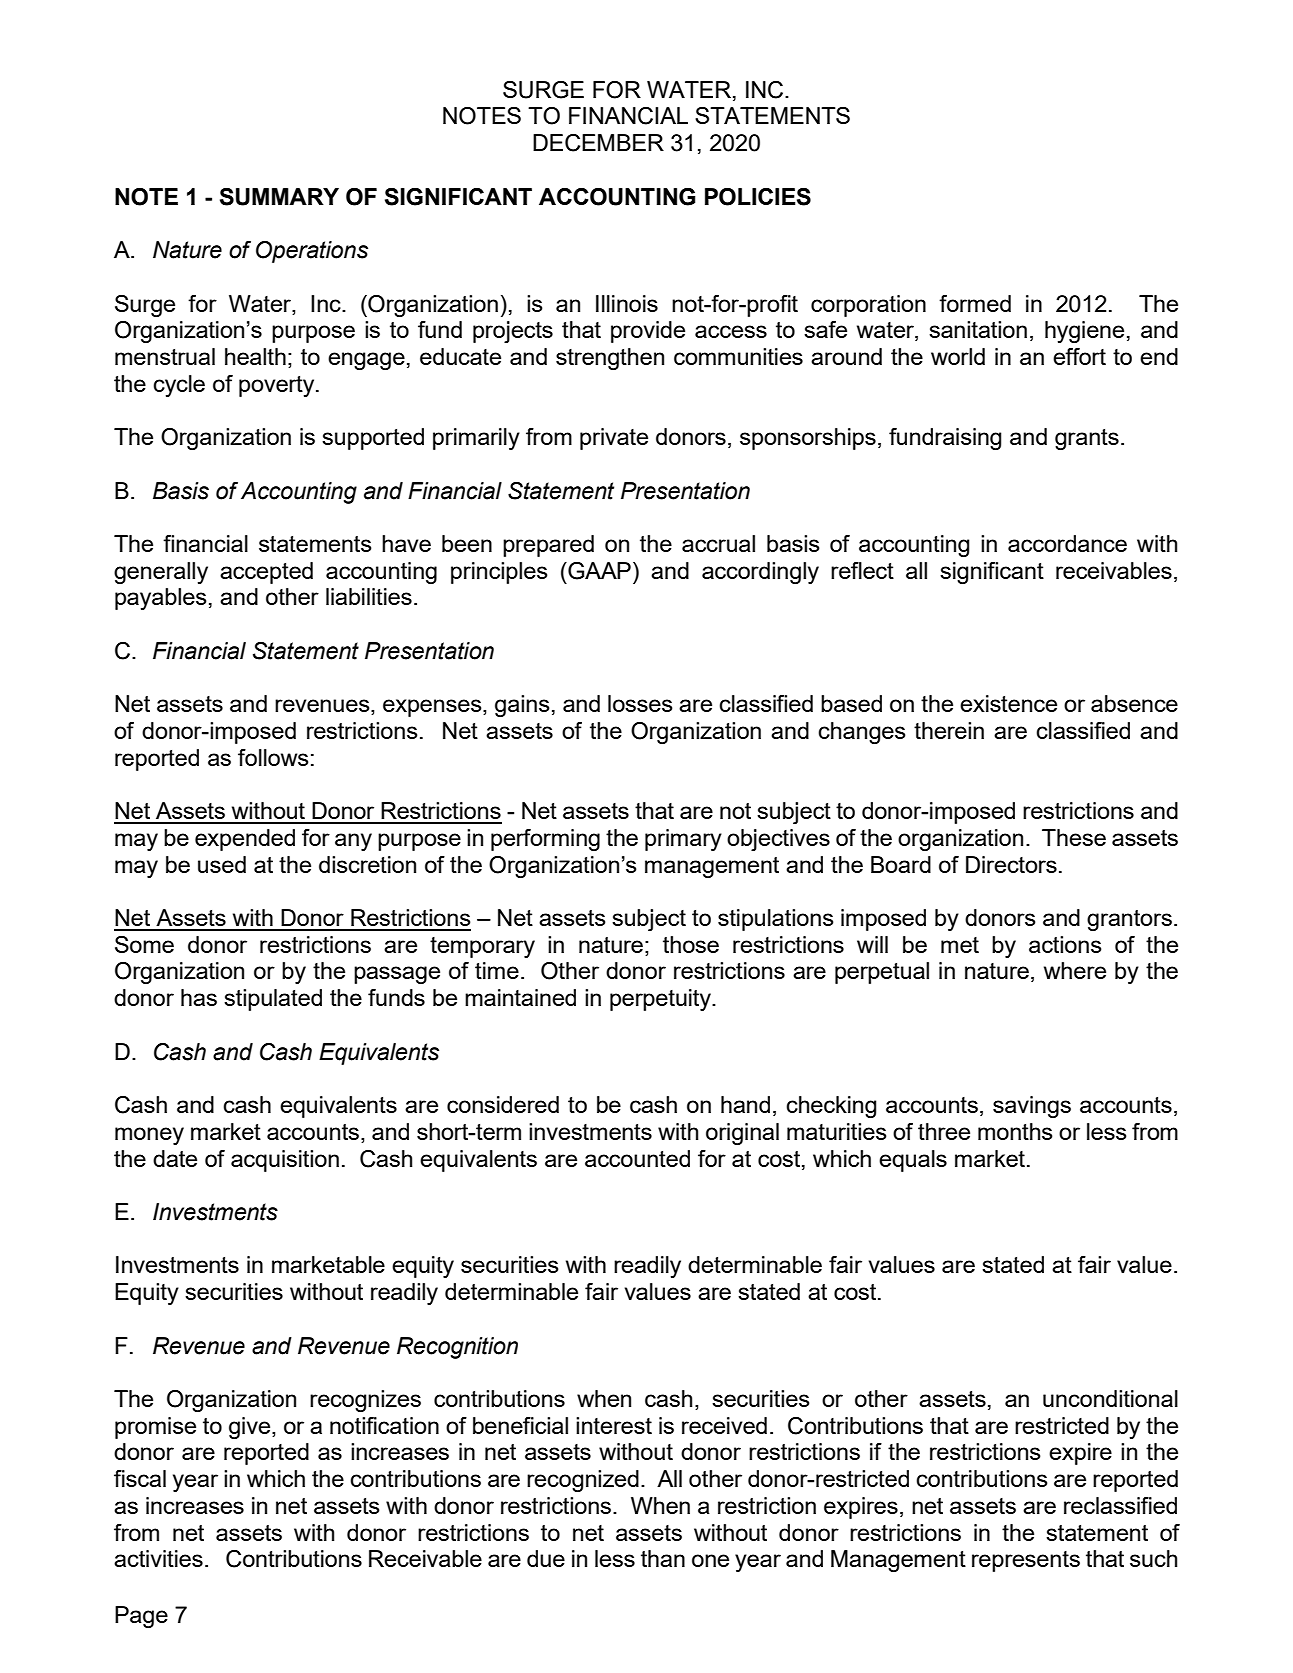 The image size is (1293, 1673). Describe the element at coordinates (279, 197) in the screenshot. I see `SUMMARY` at that location.
